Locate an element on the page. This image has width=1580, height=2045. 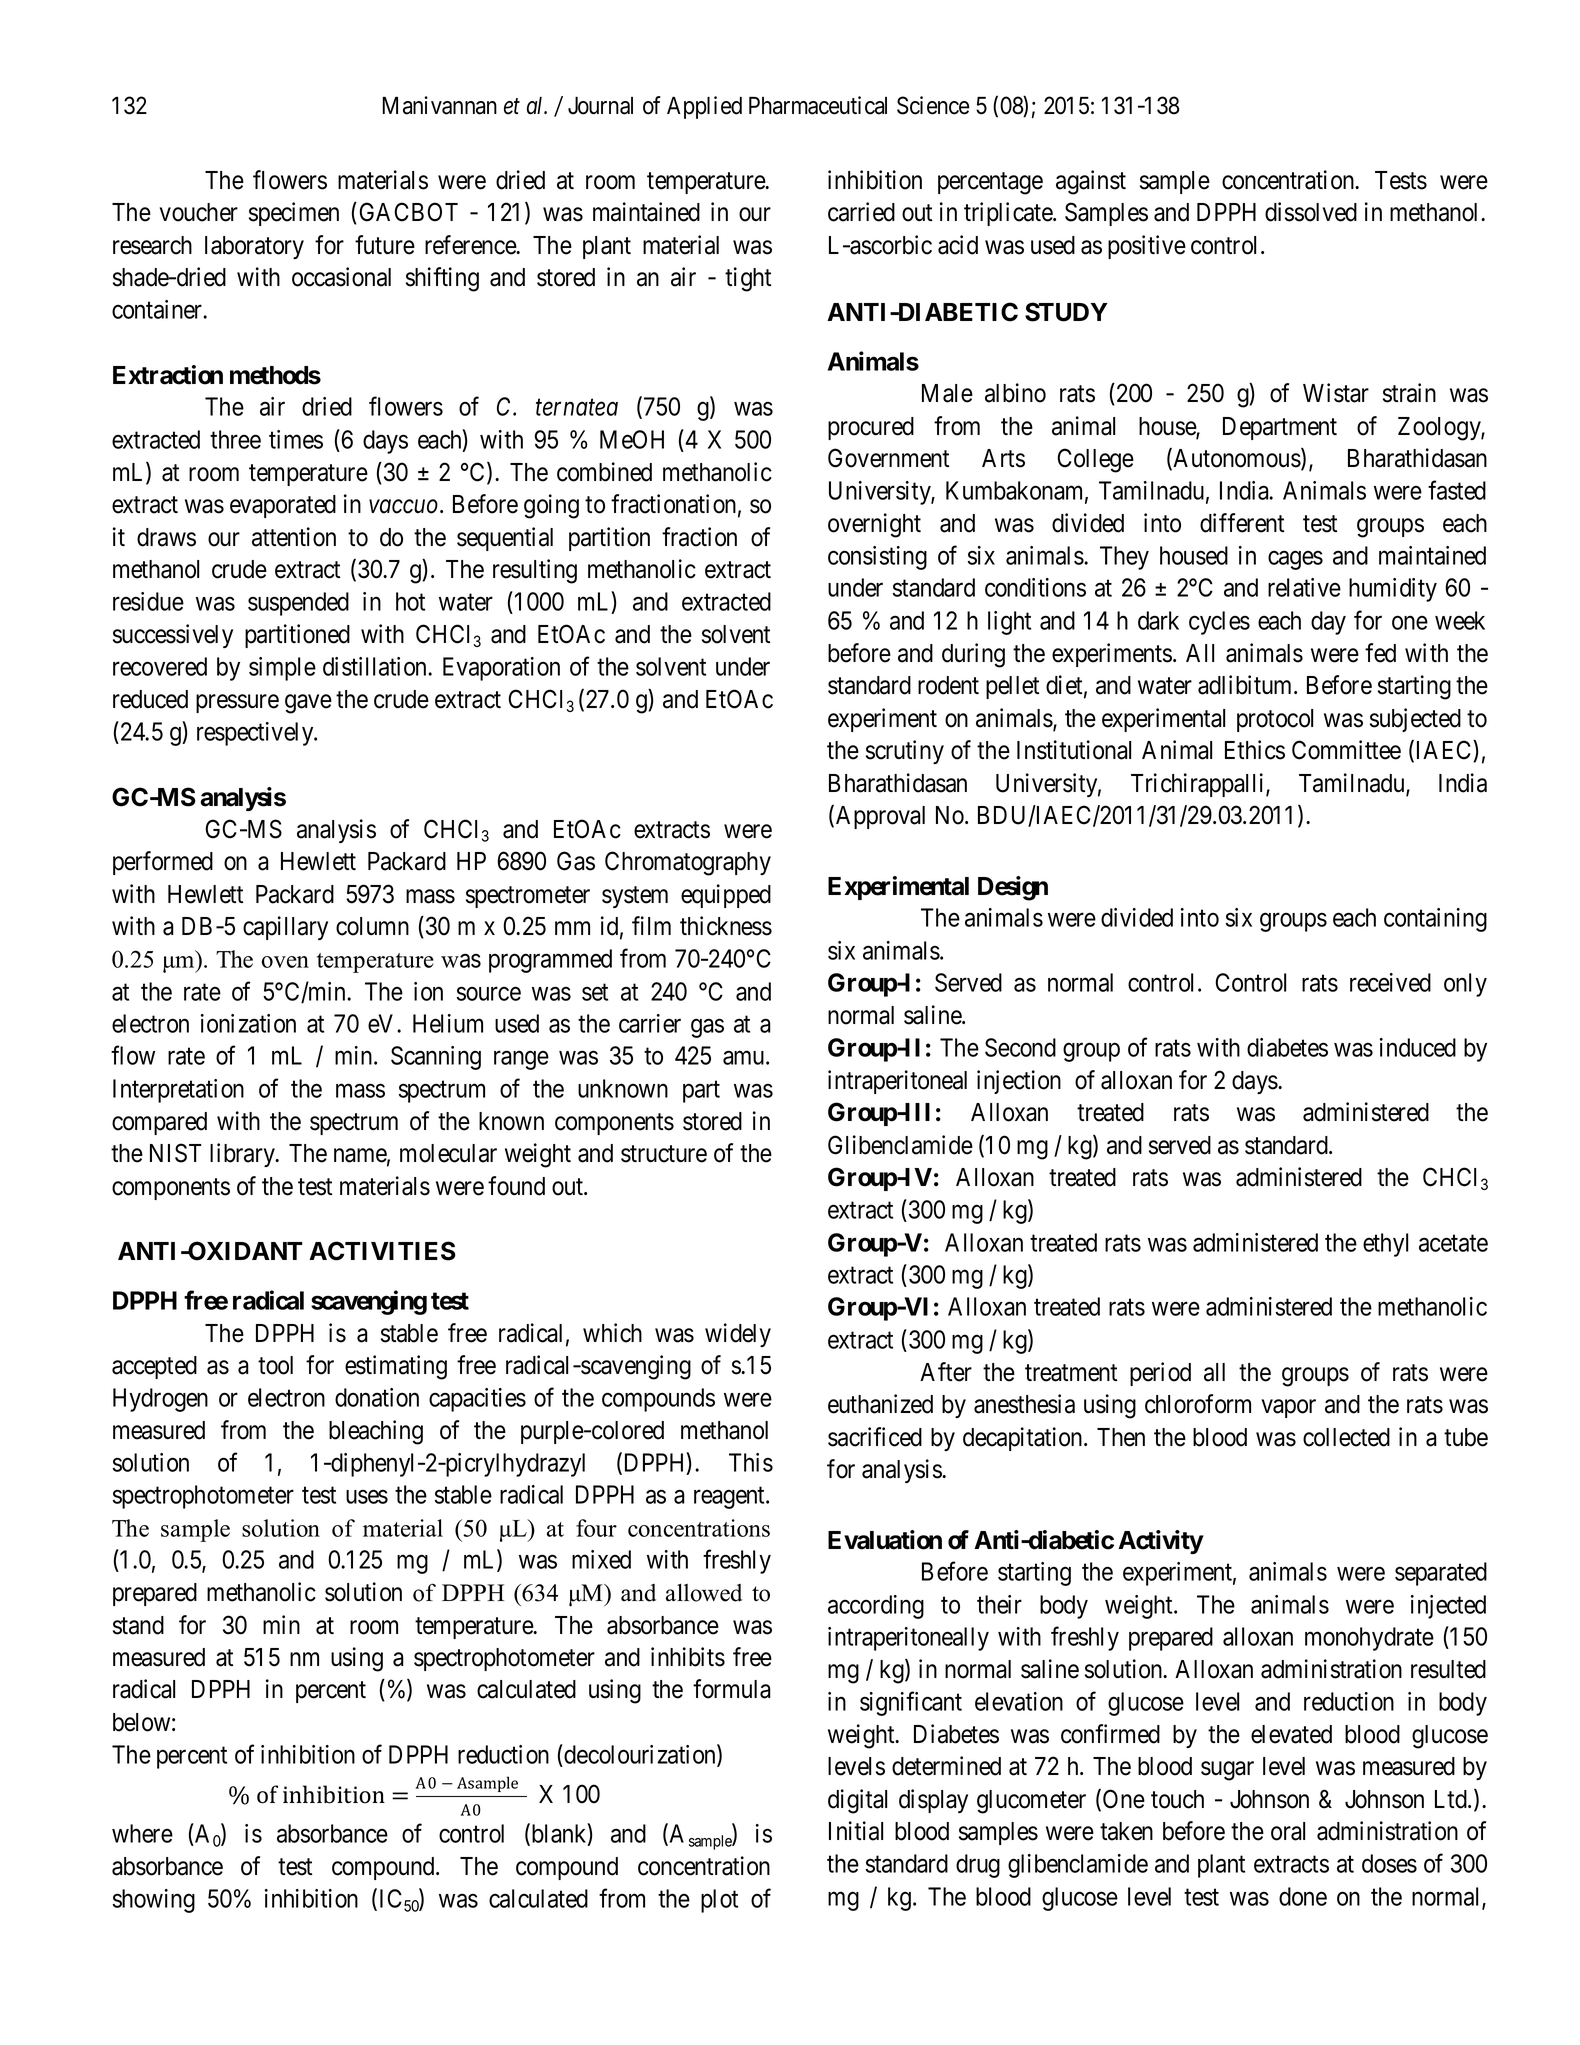
Pharmaceutical is located at coordinates (818, 105).
